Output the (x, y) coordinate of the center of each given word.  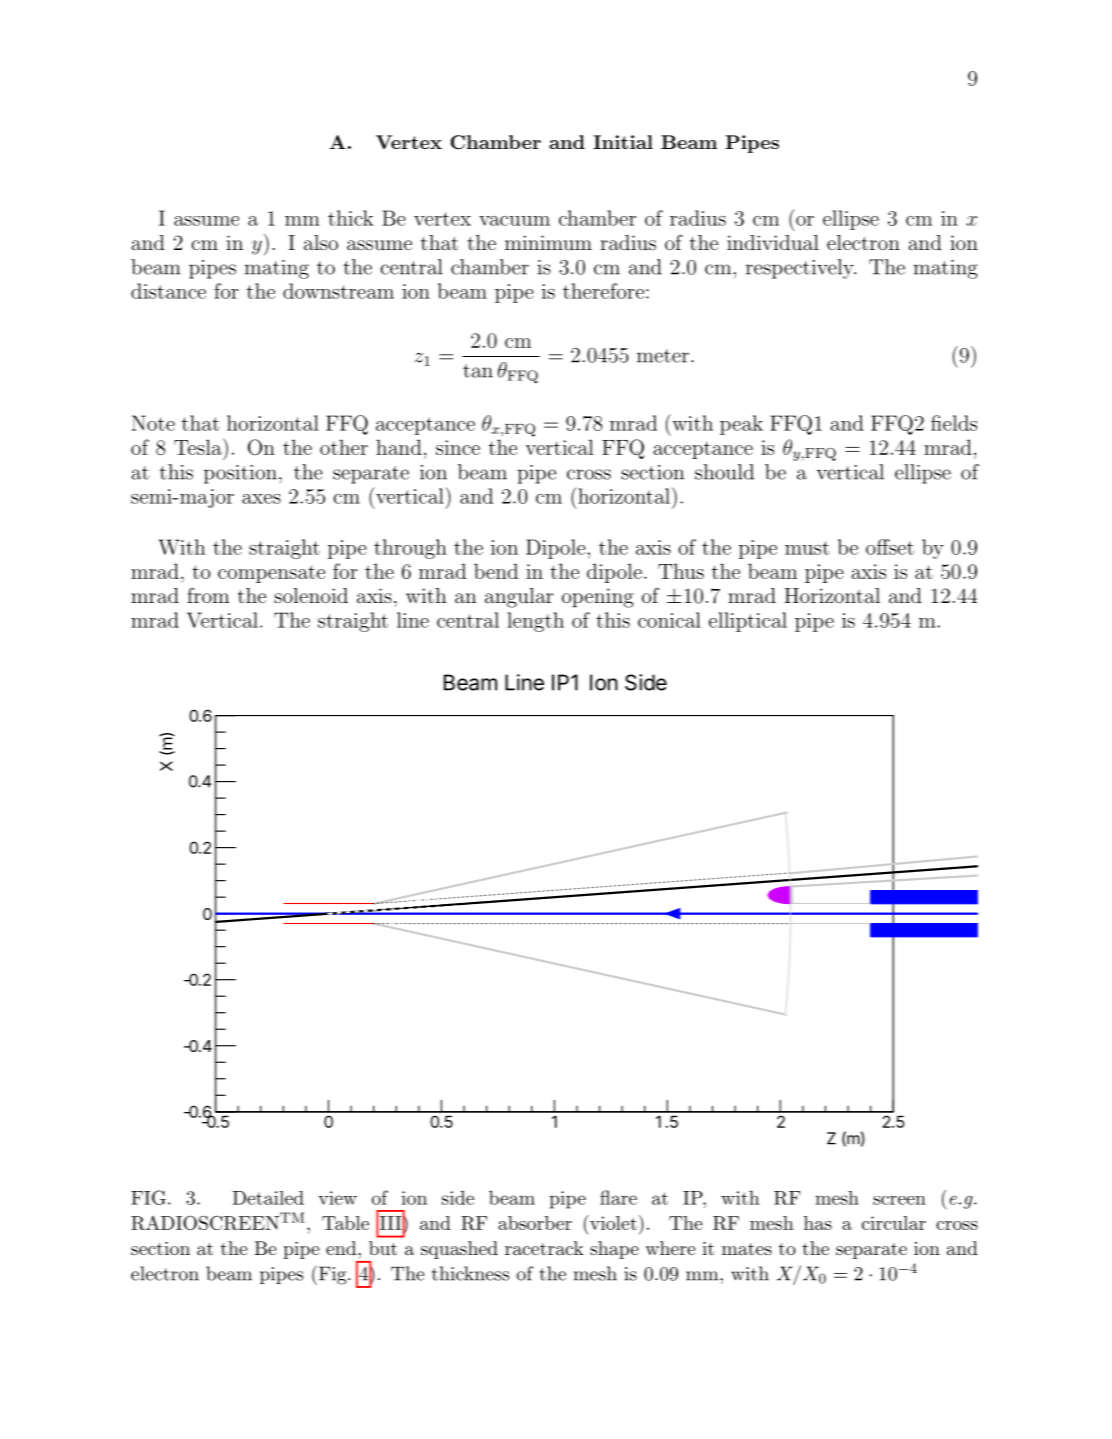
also (321, 242)
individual (773, 242)
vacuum (514, 221)
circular (894, 1223)
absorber (535, 1223)
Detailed (268, 1198)
